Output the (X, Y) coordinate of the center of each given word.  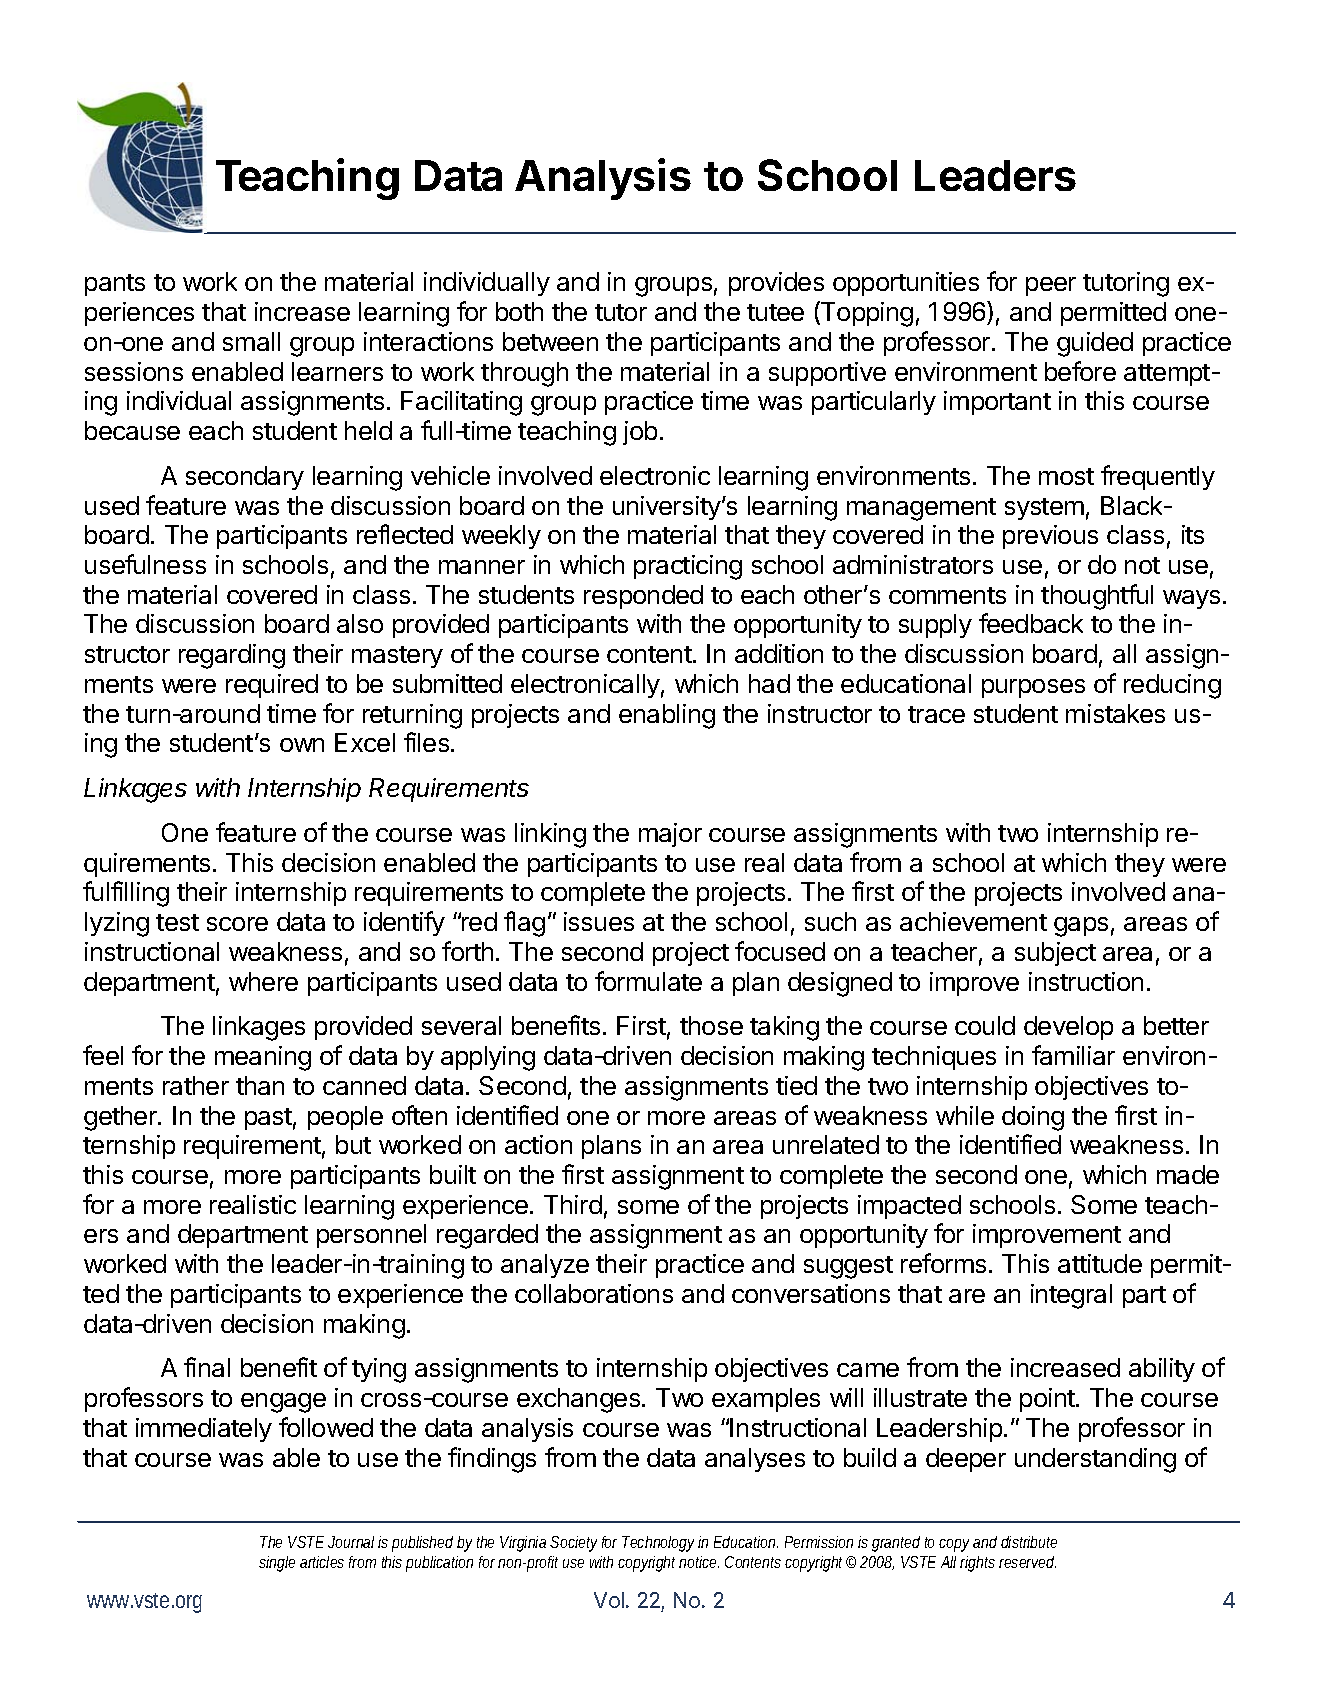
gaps (1081, 927)
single (277, 1564)
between (550, 341)
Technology (660, 1544)
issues (599, 921)
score (237, 924)
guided (1095, 344)
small (251, 341)
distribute (1029, 1542)
